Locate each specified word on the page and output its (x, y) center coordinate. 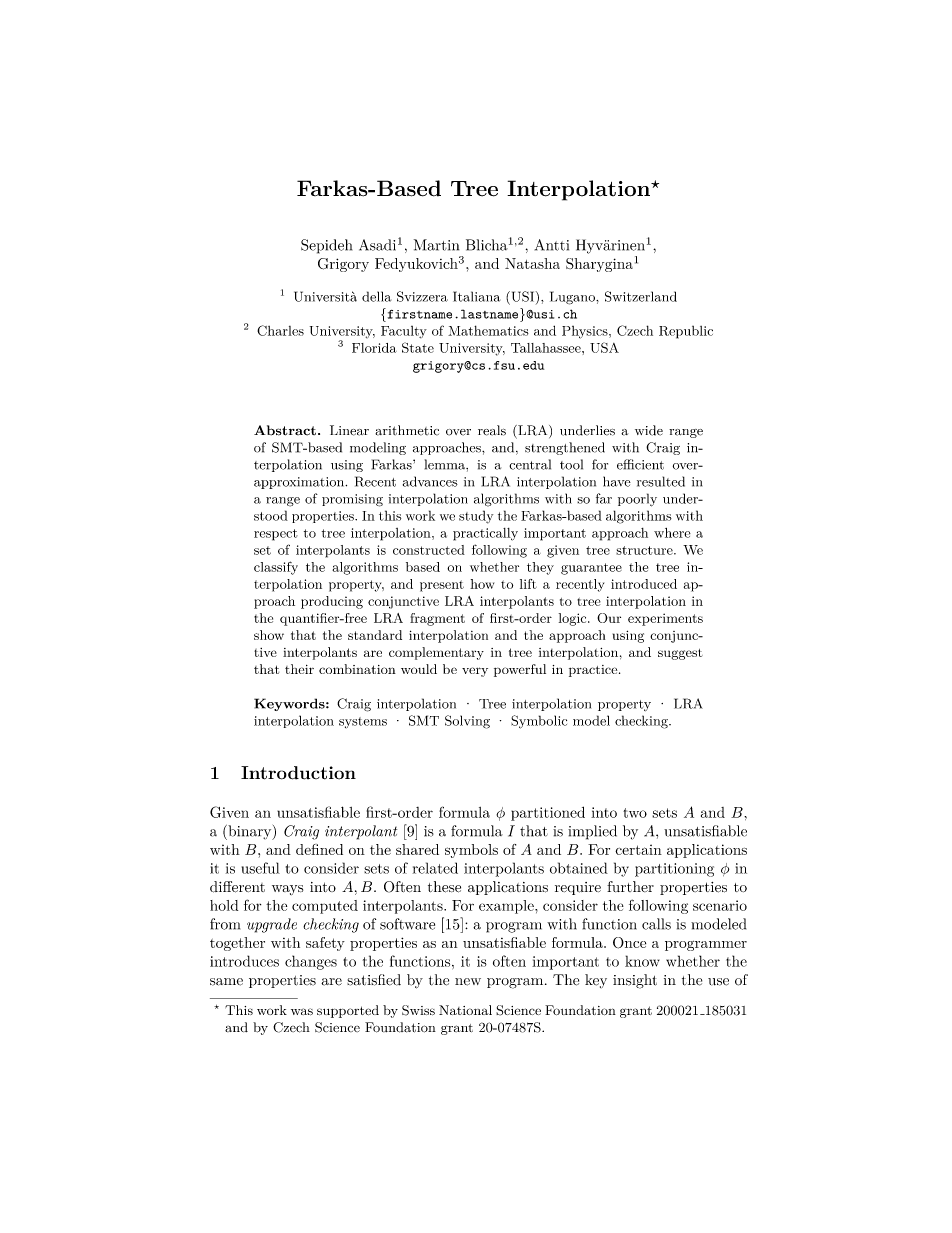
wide (649, 430)
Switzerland (641, 296)
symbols (471, 851)
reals (492, 430)
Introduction (298, 773)
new (468, 982)
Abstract (285, 430)
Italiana (476, 296)
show (269, 635)
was (302, 1011)
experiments (665, 619)
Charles (280, 330)
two (635, 813)
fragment (437, 619)
